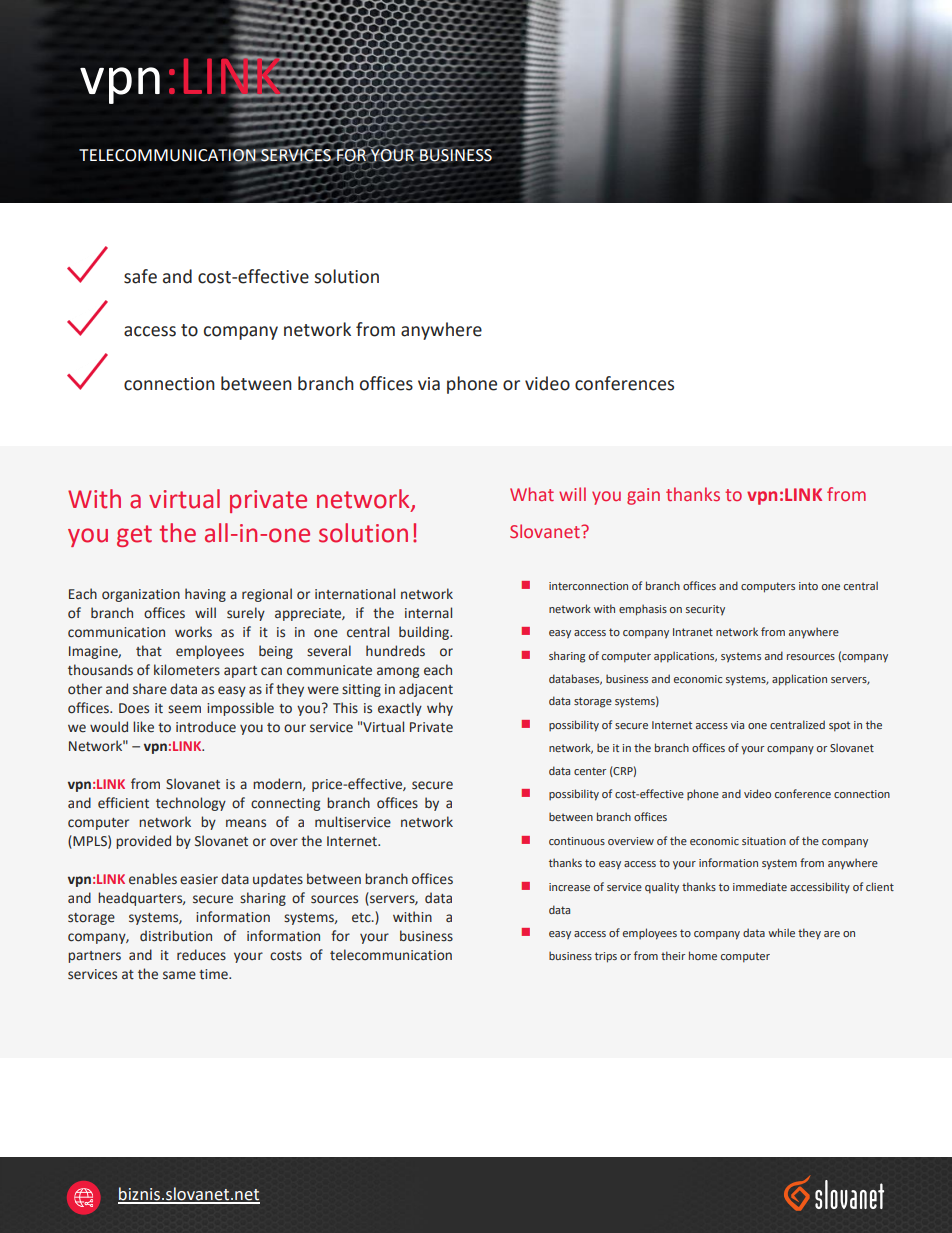 The image size is (952, 1233). Describe the element at coordinates (193, 632) in the screenshot. I see `works` at that location.
